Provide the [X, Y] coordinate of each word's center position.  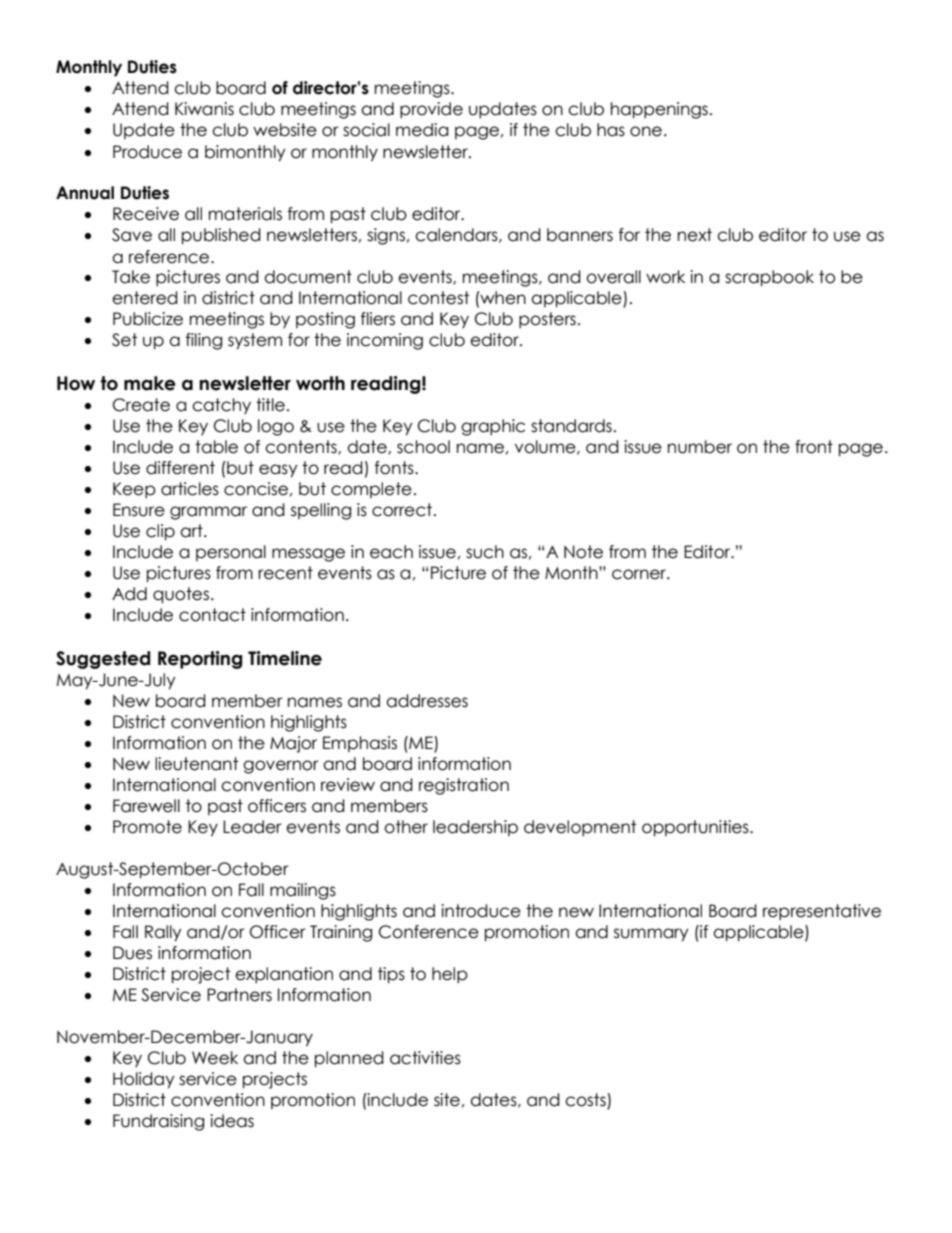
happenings [659, 110]
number [700, 447]
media [422, 130]
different [180, 468]
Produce [147, 152]
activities [425, 1058]
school [423, 447]
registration [464, 786]
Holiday [144, 1080]
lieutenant [196, 764]
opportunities [696, 828]
